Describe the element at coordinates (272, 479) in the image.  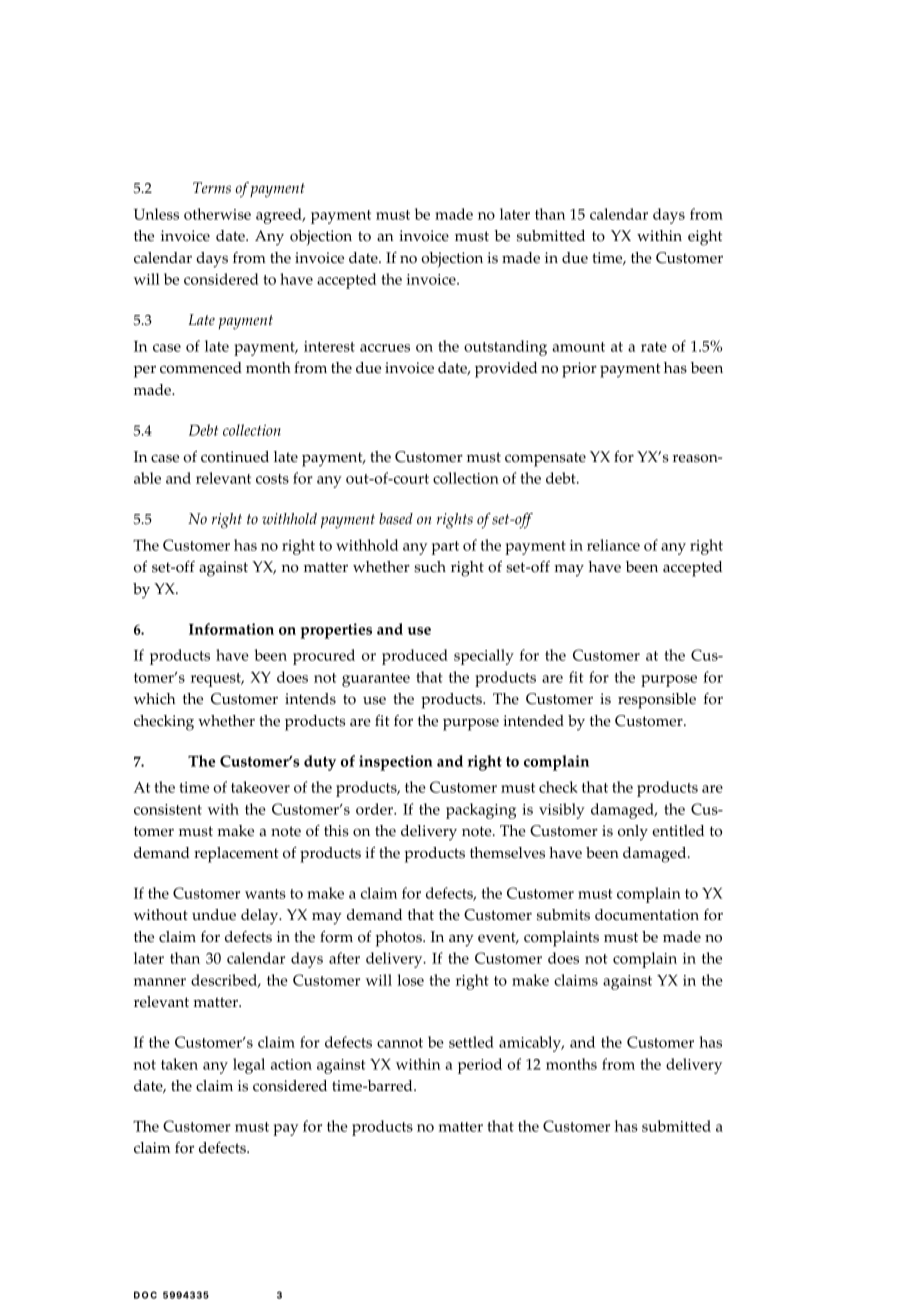
I see `costs` at that location.
